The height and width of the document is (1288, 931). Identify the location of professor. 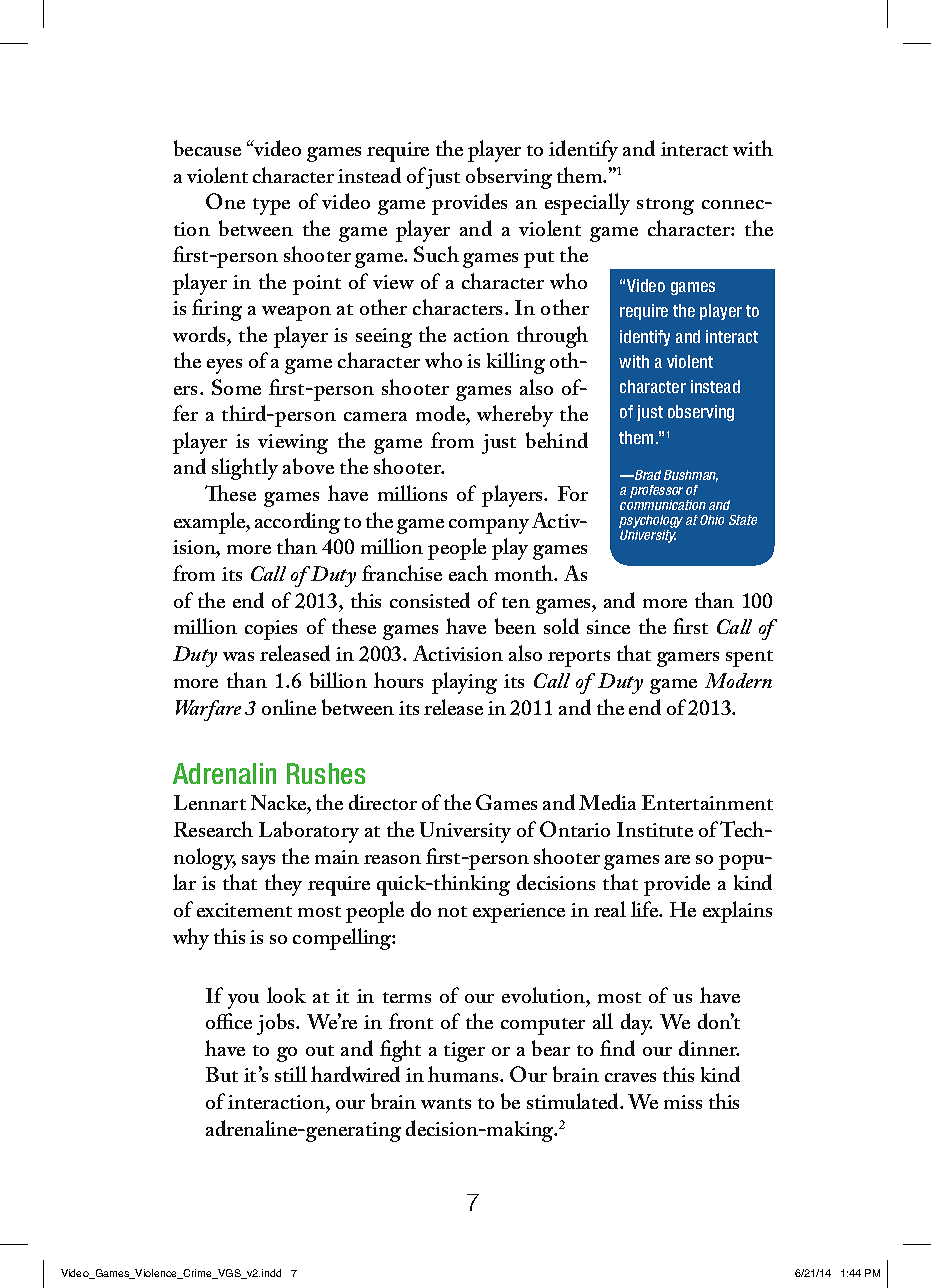
(656, 493).
